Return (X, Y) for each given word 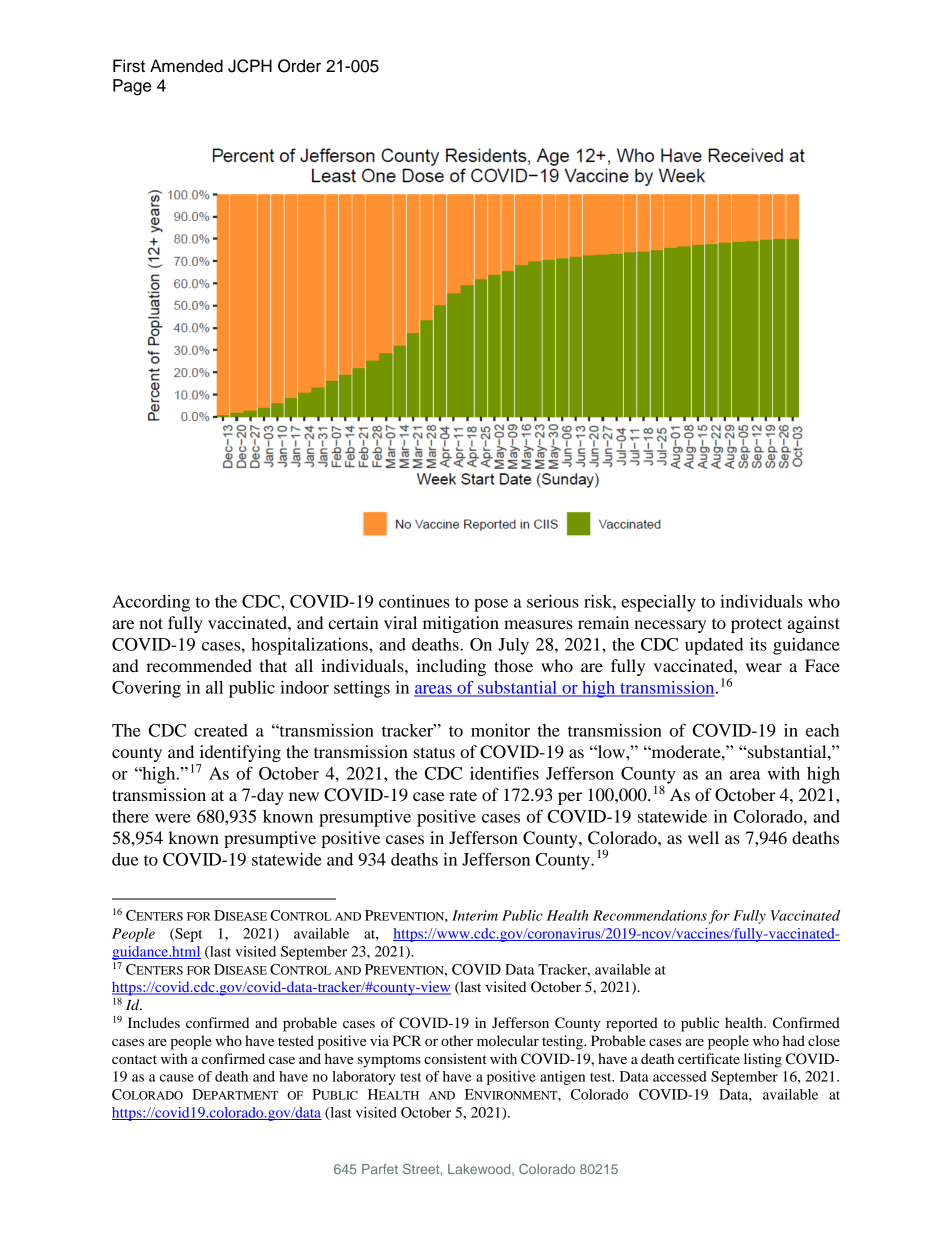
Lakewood (480, 1170)
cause (177, 1078)
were (173, 818)
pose (491, 605)
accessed (680, 1076)
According (151, 603)
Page (132, 87)
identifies (504, 773)
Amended (186, 66)
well (703, 837)
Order (299, 66)
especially (658, 603)
